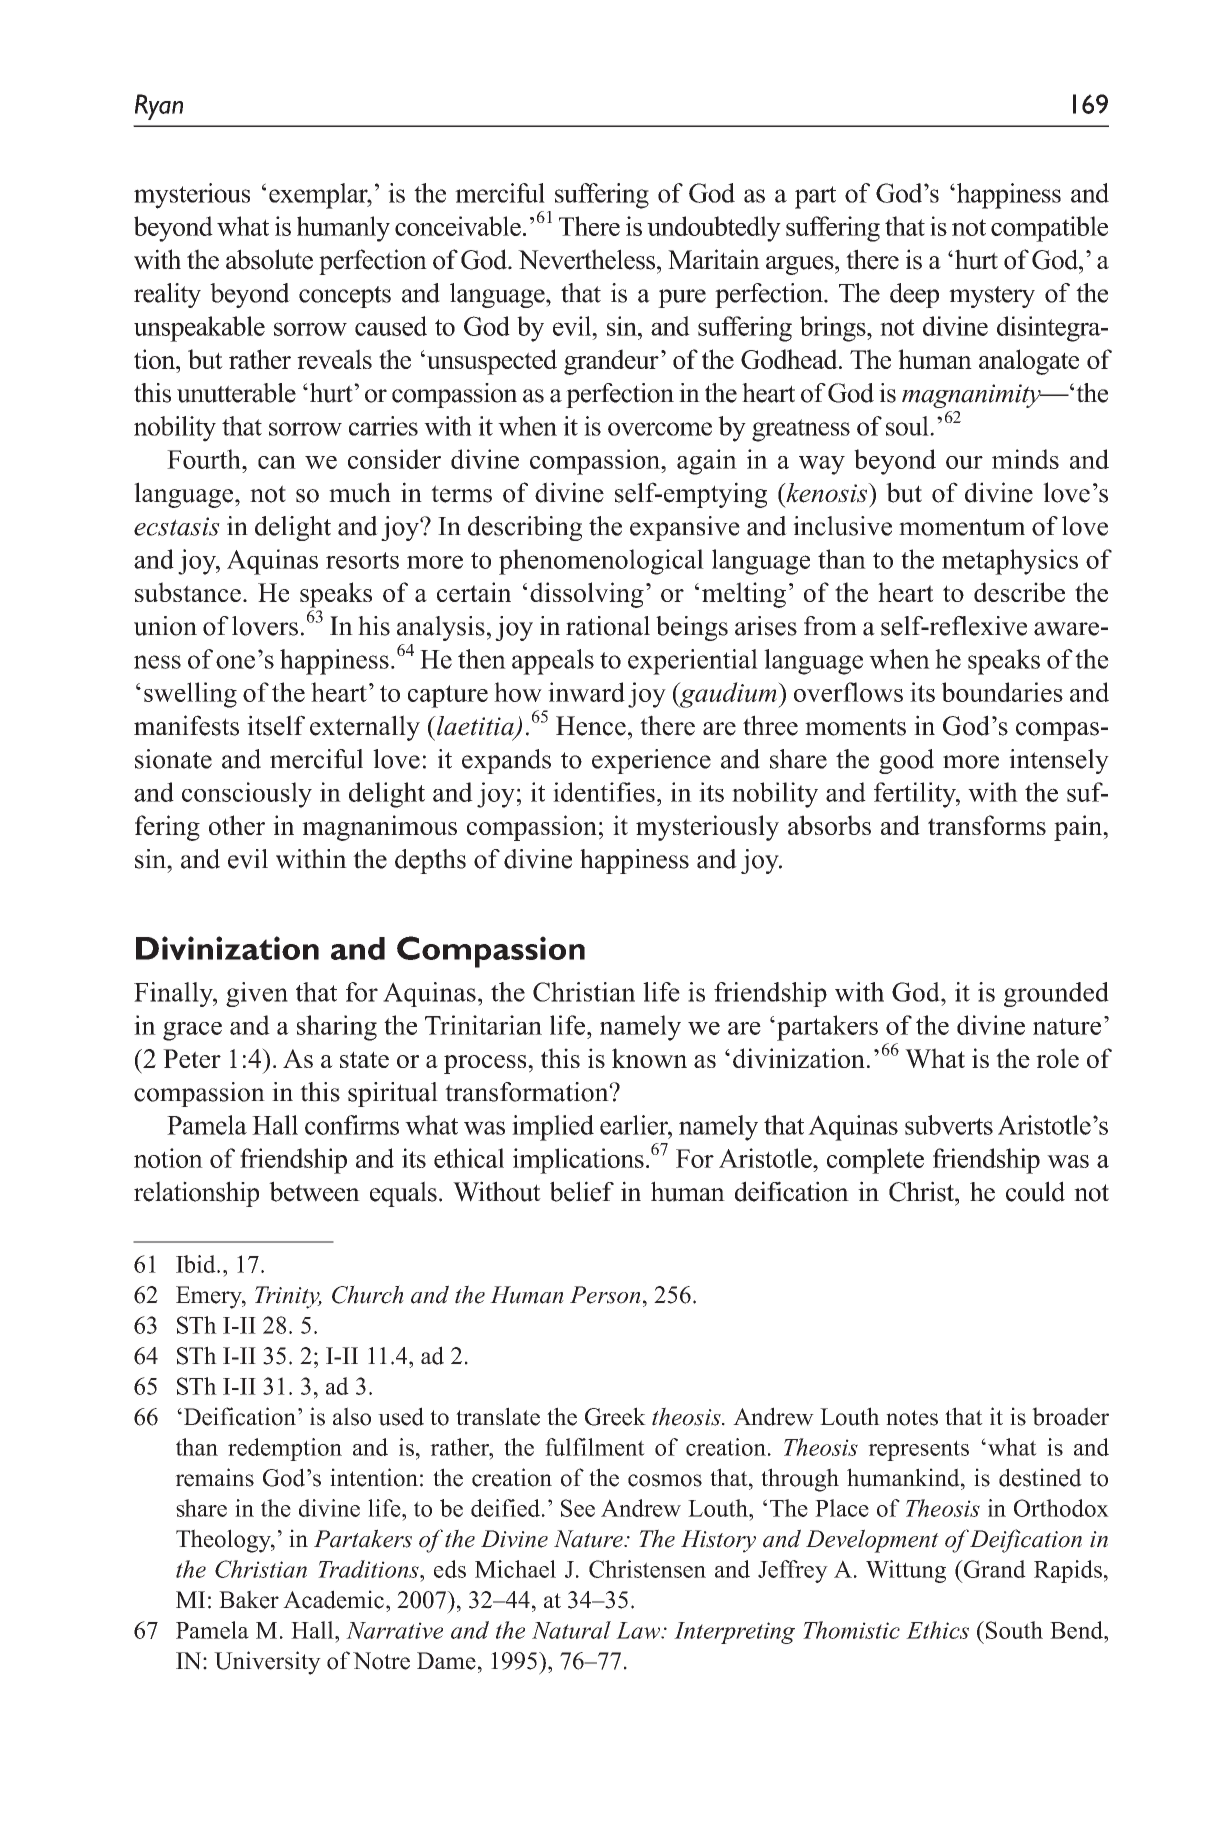  Describe the element at coordinates (1002, 692) in the page. I see `boundaries` at that location.
